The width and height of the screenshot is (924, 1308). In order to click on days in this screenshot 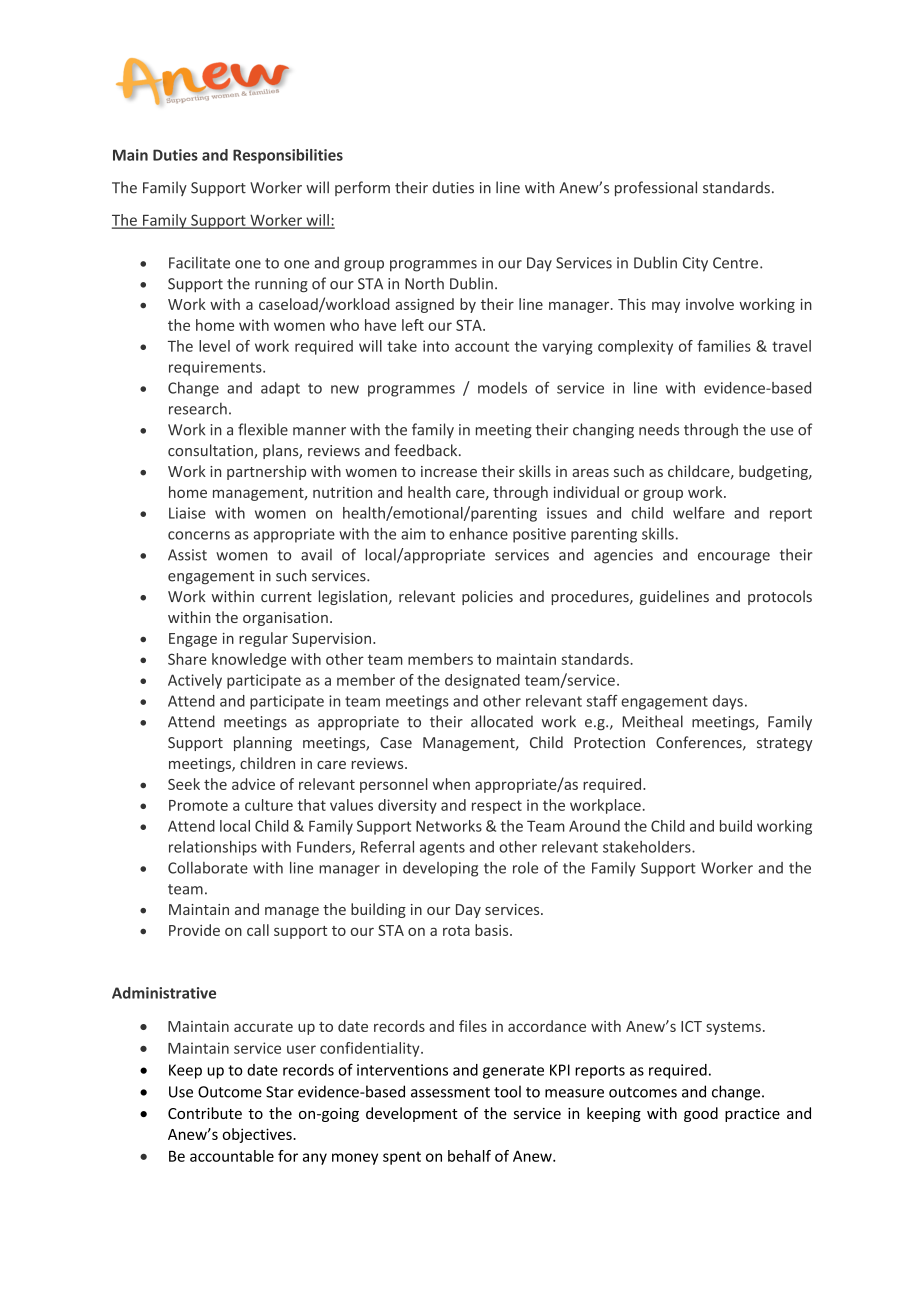, I will do `click(727, 702)`.
